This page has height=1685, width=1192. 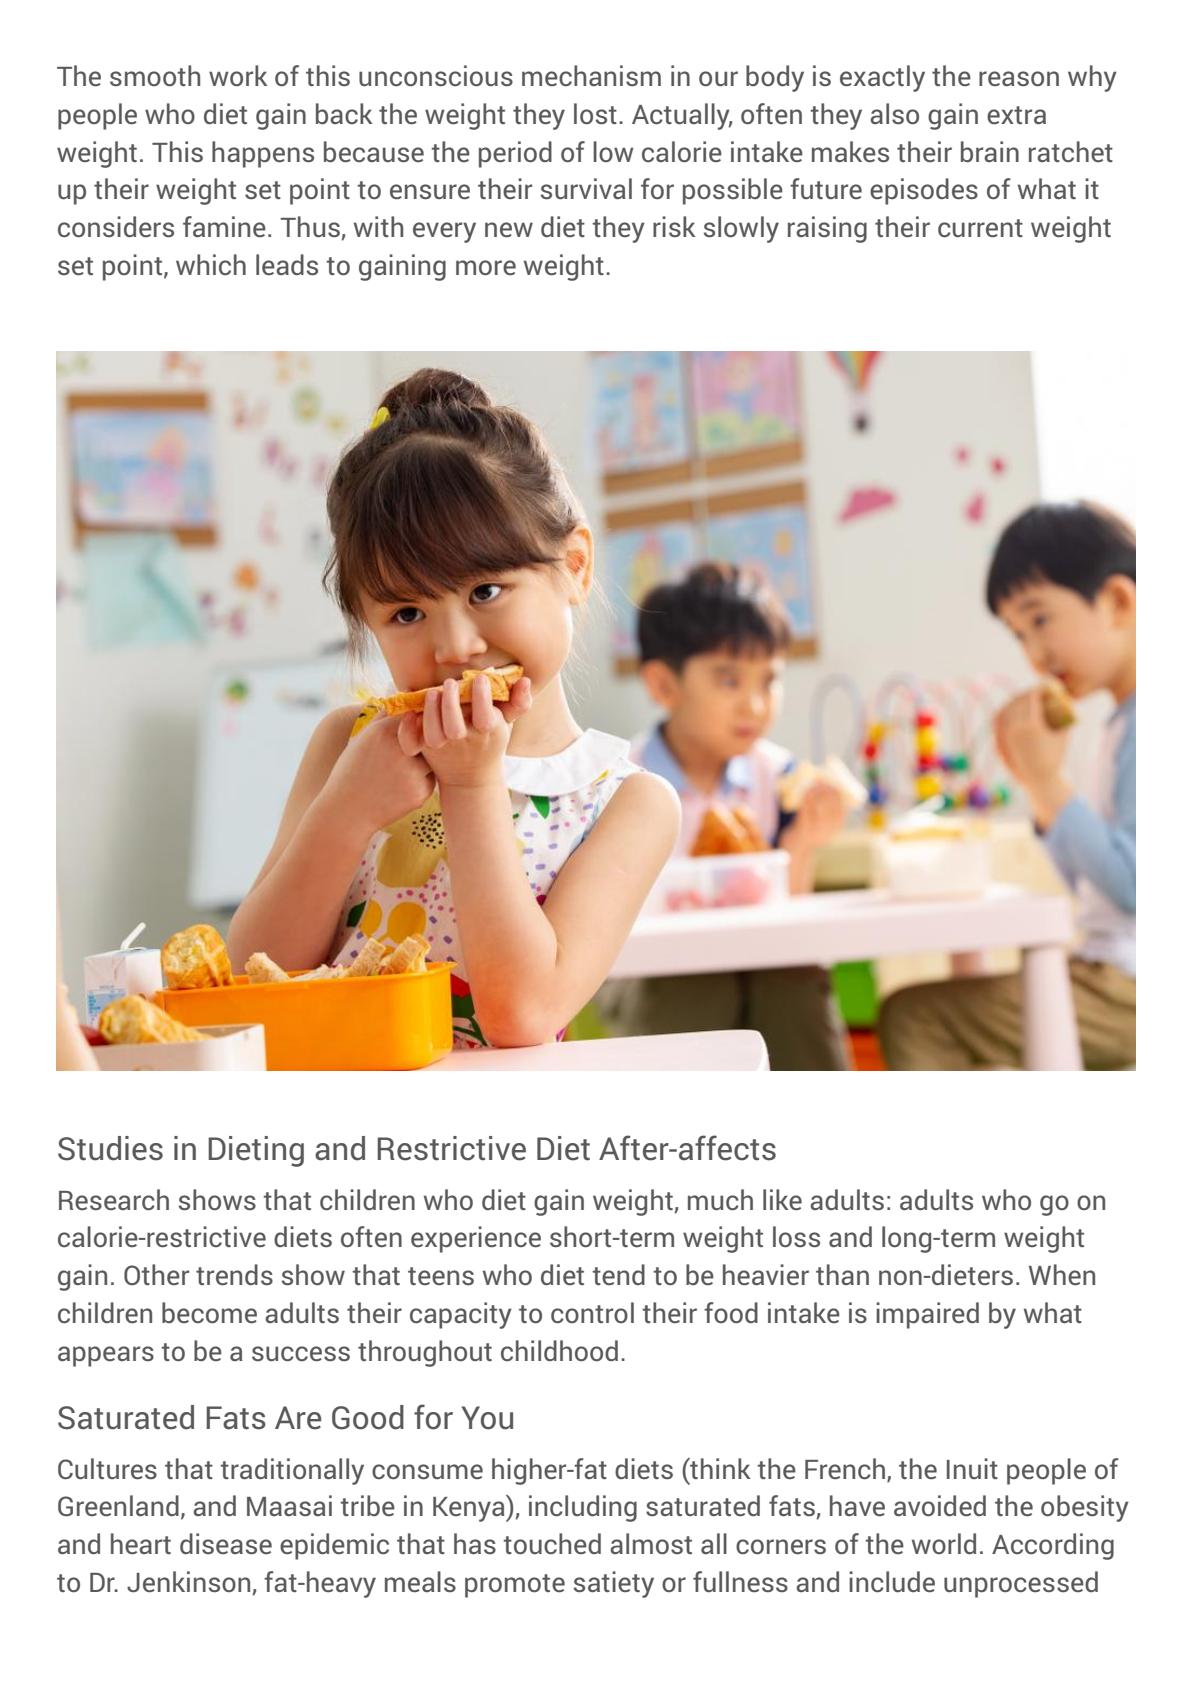 What do you see at coordinates (263, 154) in the page?
I see `happens` at bounding box center [263, 154].
